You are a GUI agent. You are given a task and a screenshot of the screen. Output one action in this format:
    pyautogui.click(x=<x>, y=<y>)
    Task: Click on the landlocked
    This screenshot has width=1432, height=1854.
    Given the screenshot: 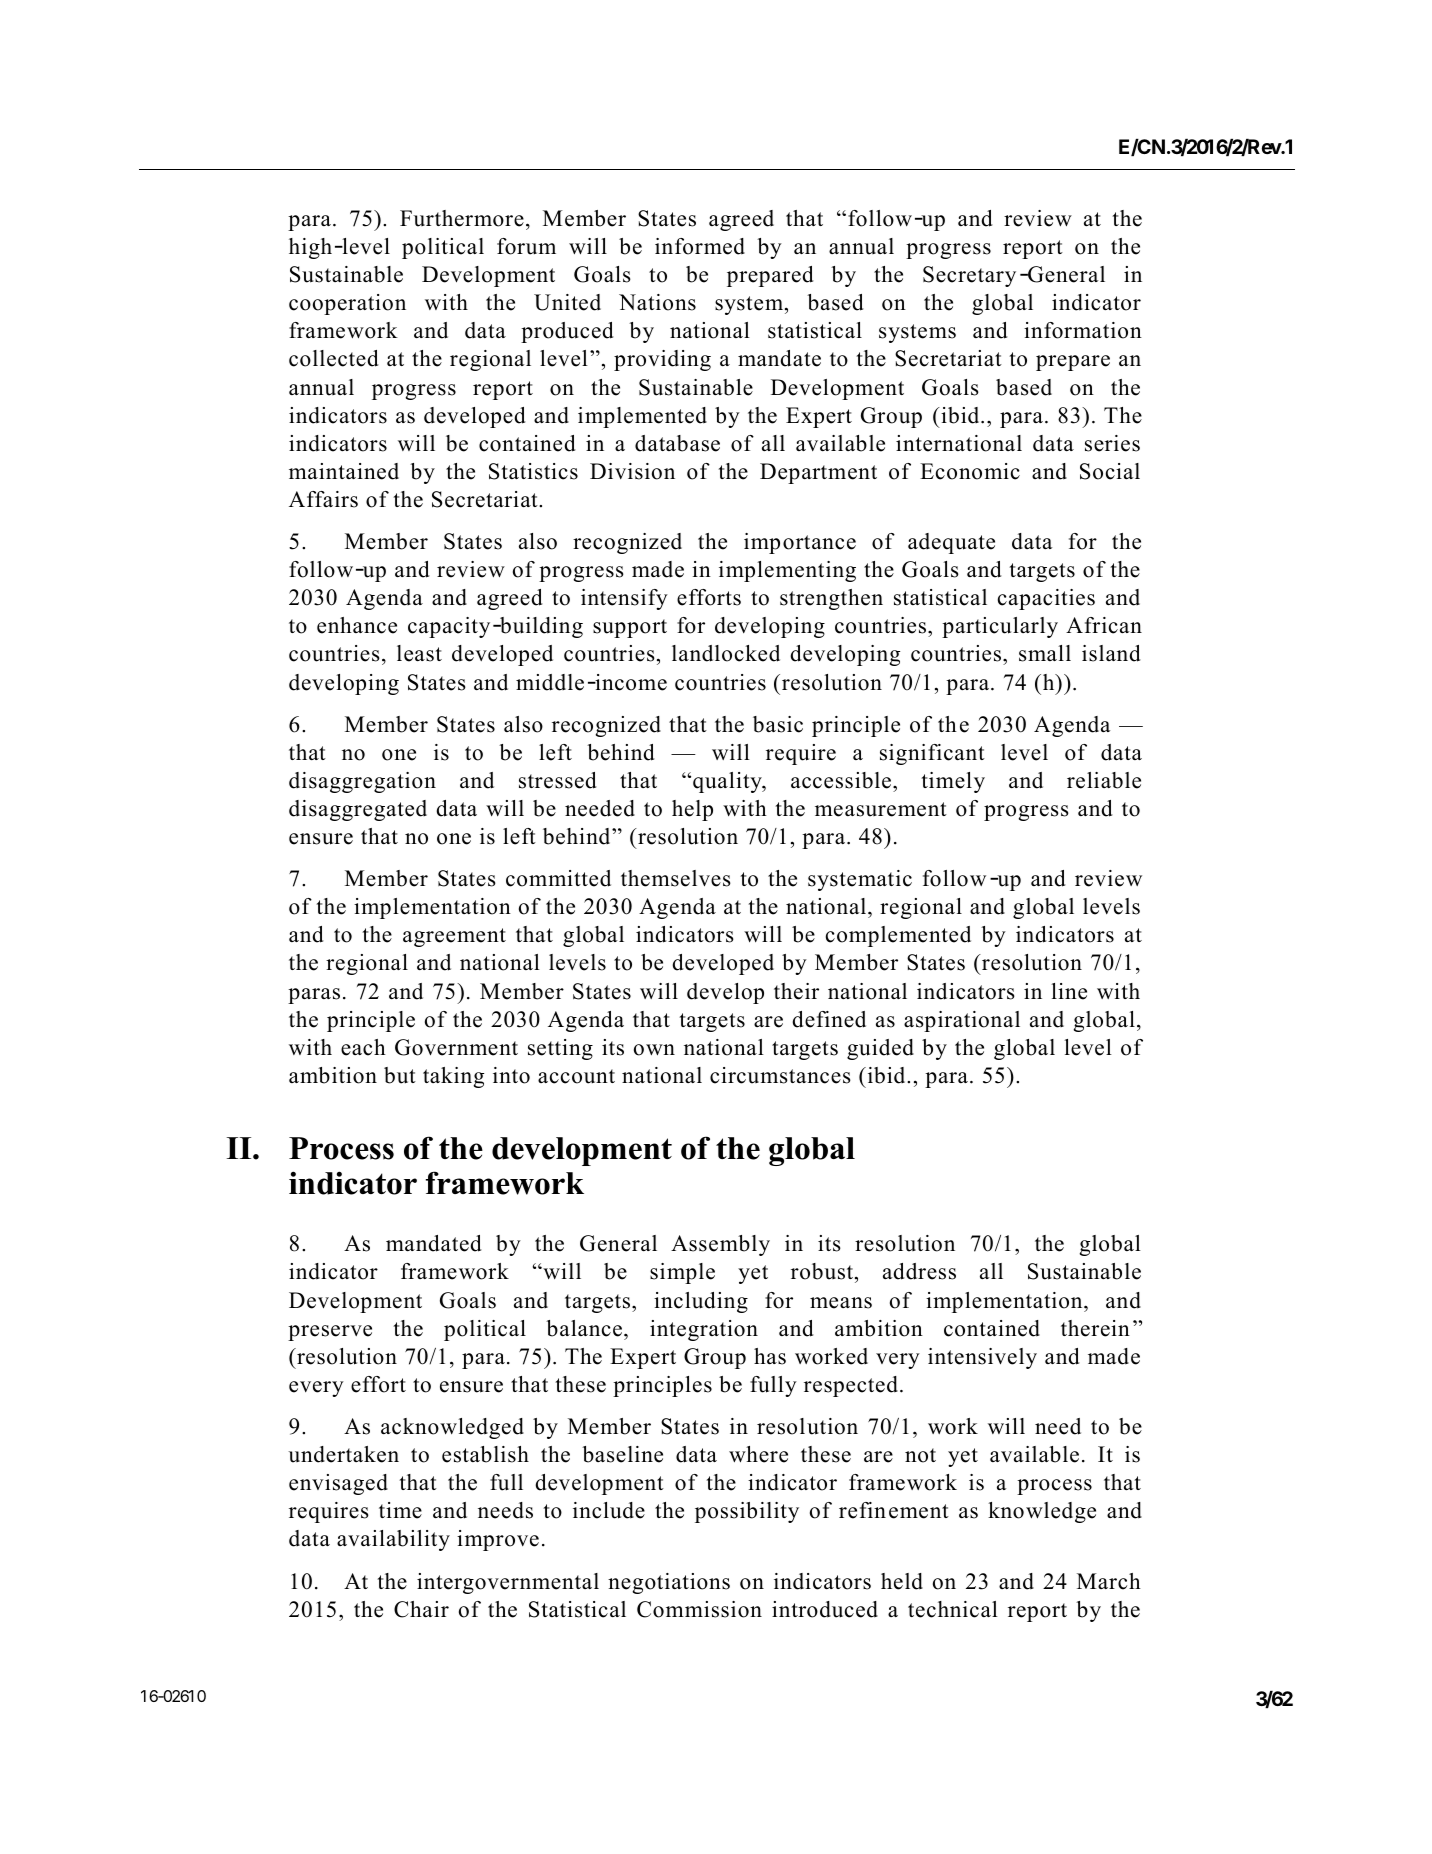 What is the action you would take?
    pyautogui.click(x=726, y=653)
